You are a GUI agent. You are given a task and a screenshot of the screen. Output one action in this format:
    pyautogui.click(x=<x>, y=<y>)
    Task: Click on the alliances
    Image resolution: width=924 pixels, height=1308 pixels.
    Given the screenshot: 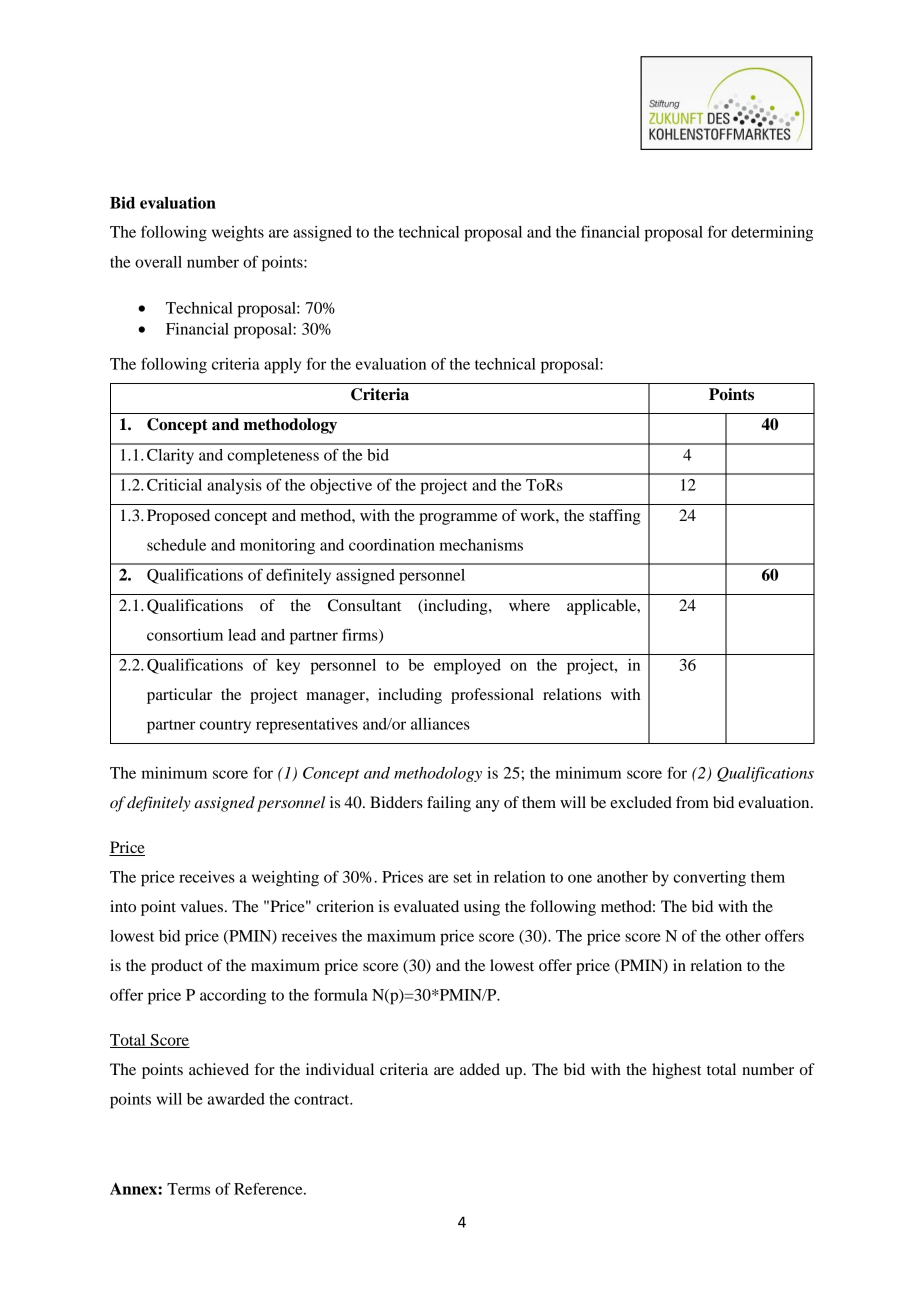 What is the action you would take?
    pyautogui.click(x=440, y=724)
